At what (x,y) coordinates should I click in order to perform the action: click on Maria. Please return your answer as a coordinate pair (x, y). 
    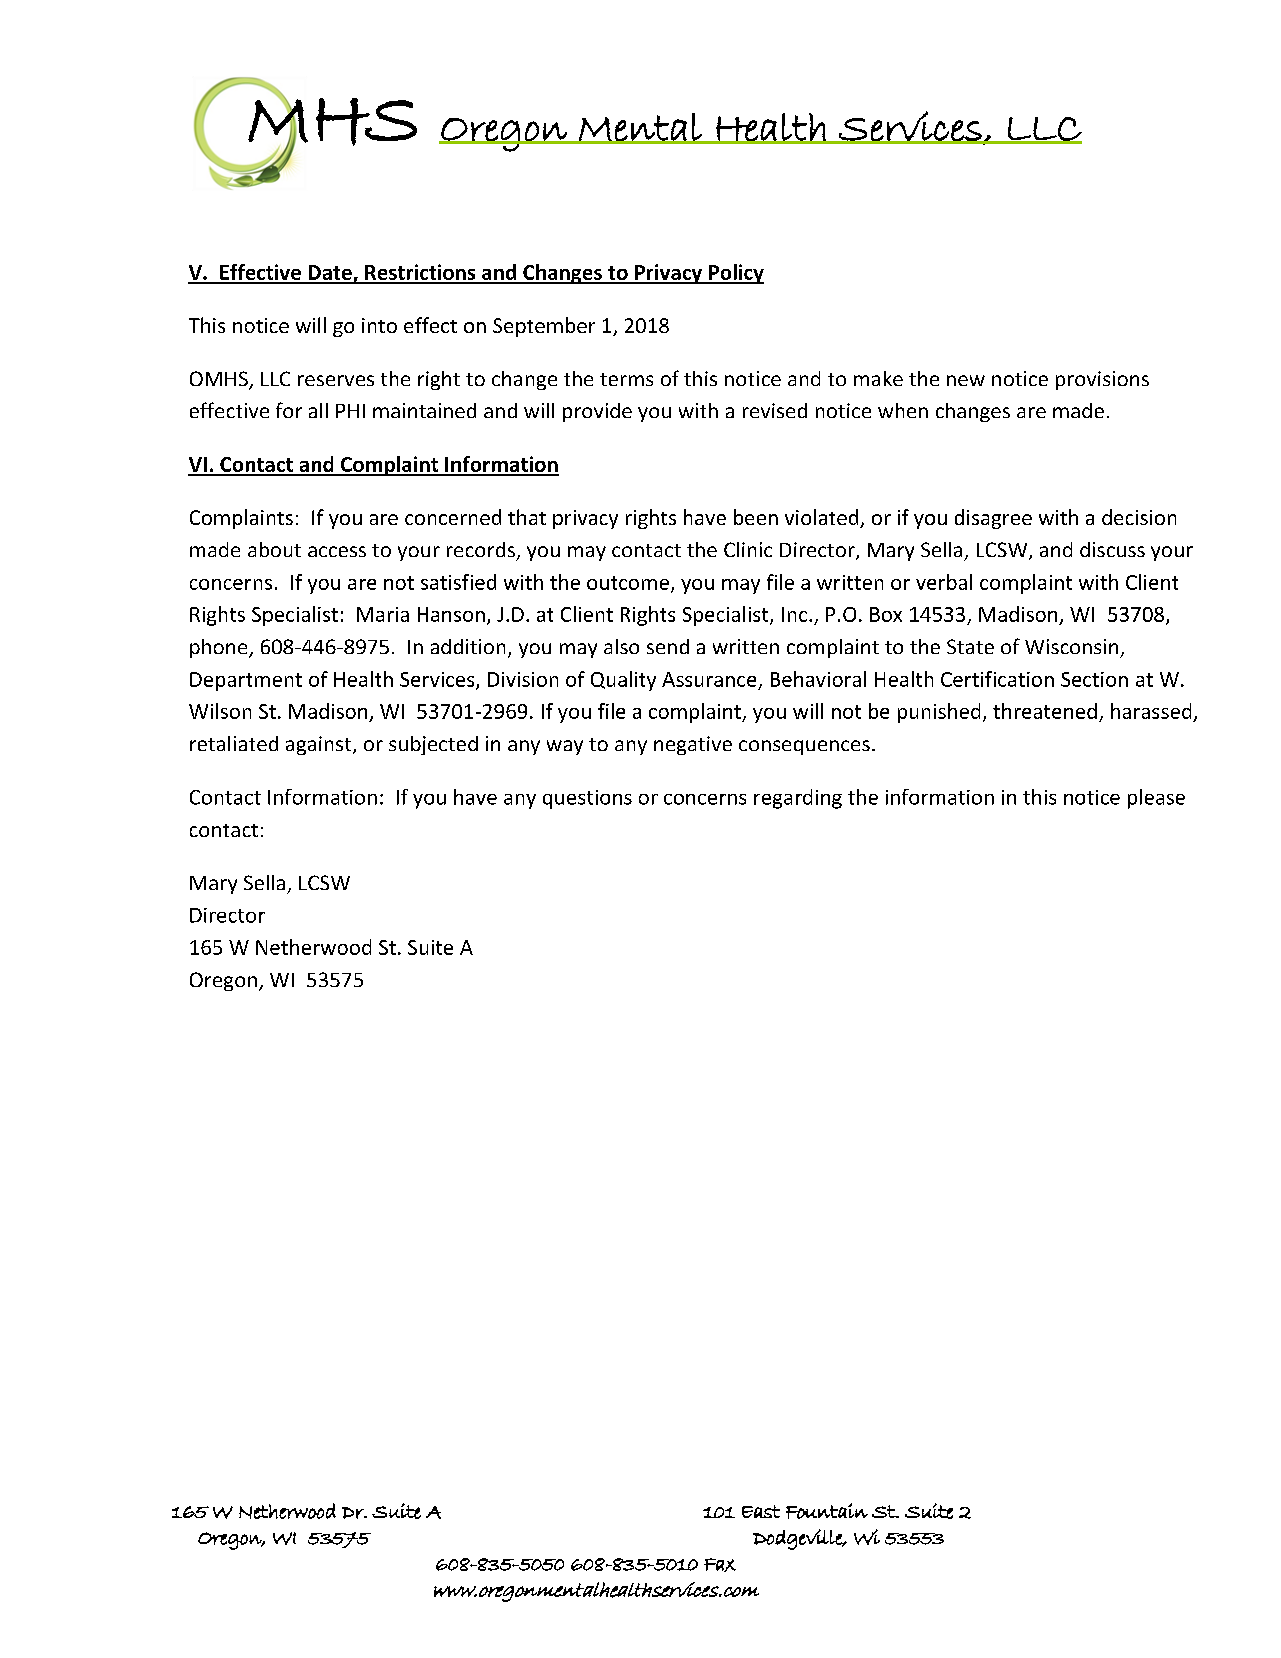
    Looking at the image, I should click on (383, 614).
